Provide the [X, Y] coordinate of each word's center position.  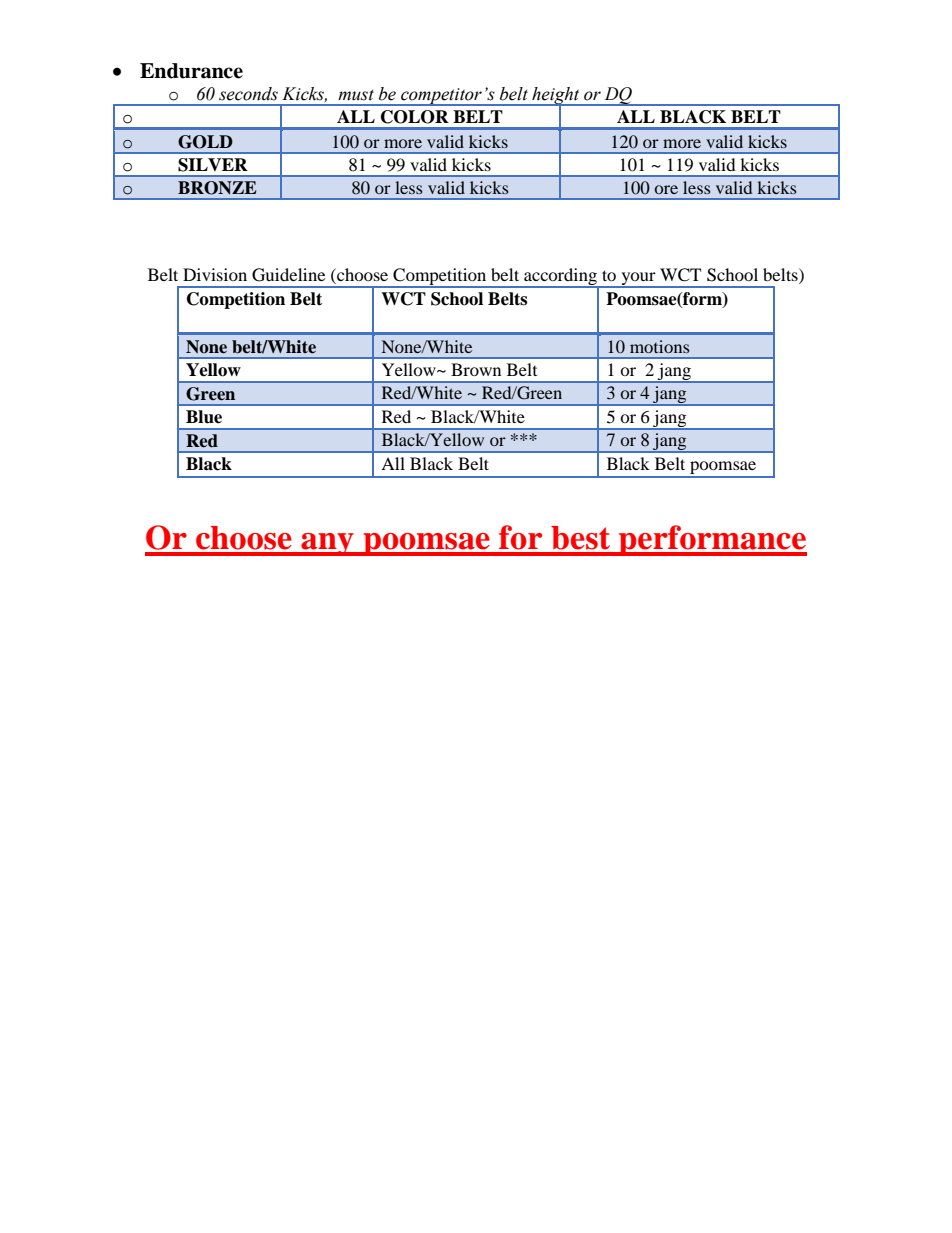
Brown [476, 369]
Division [215, 274]
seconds [248, 94]
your [638, 280]
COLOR [415, 117]
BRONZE [217, 188]
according [560, 278]
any [327, 544]
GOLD [205, 142]
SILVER [213, 165]
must [356, 95]
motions [660, 346]
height [556, 96]
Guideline [288, 275]
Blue [204, 417]
